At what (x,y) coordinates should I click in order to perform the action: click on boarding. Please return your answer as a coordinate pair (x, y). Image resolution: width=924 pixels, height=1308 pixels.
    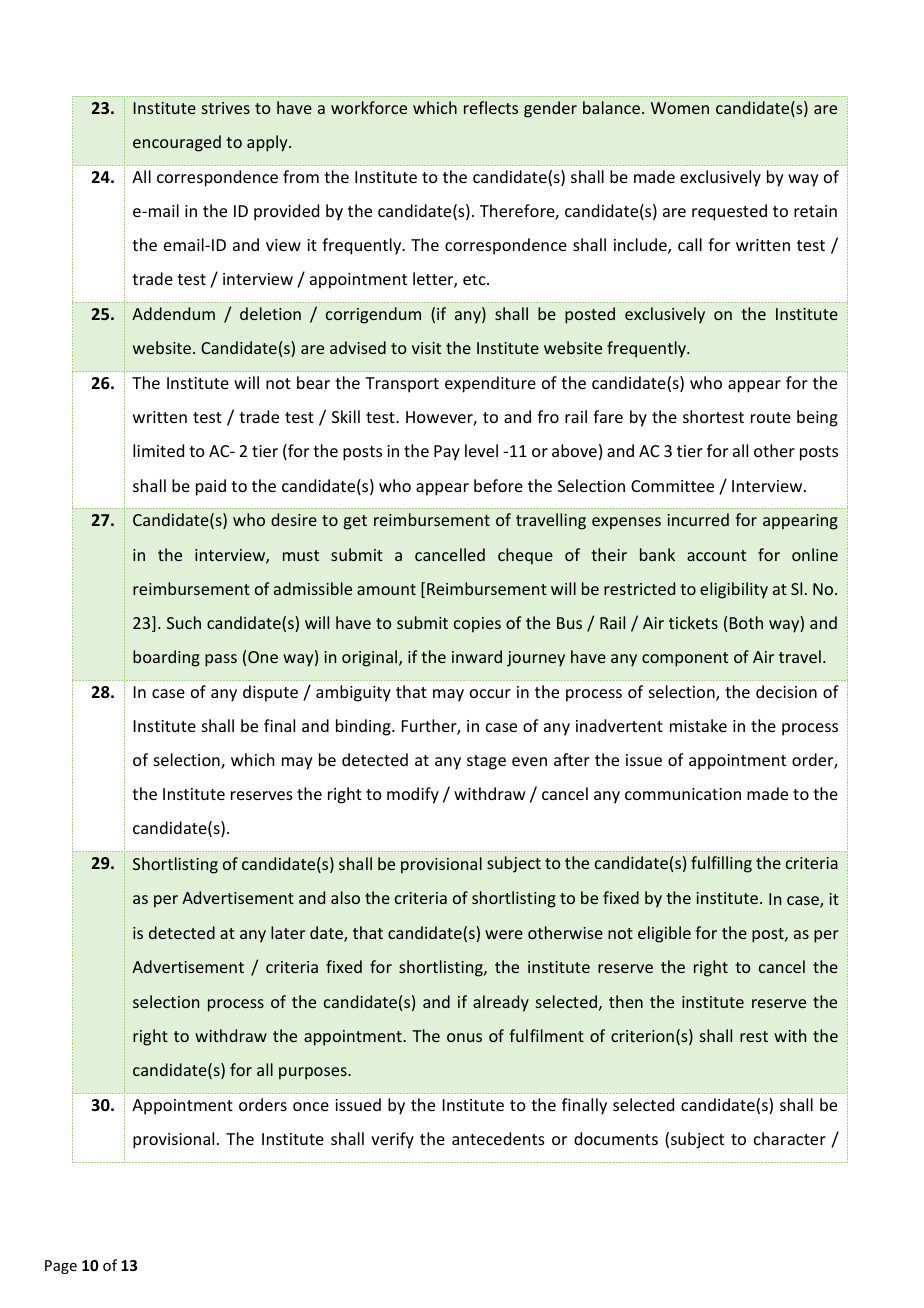
    Looking at the image, I should click on (166, 658).
